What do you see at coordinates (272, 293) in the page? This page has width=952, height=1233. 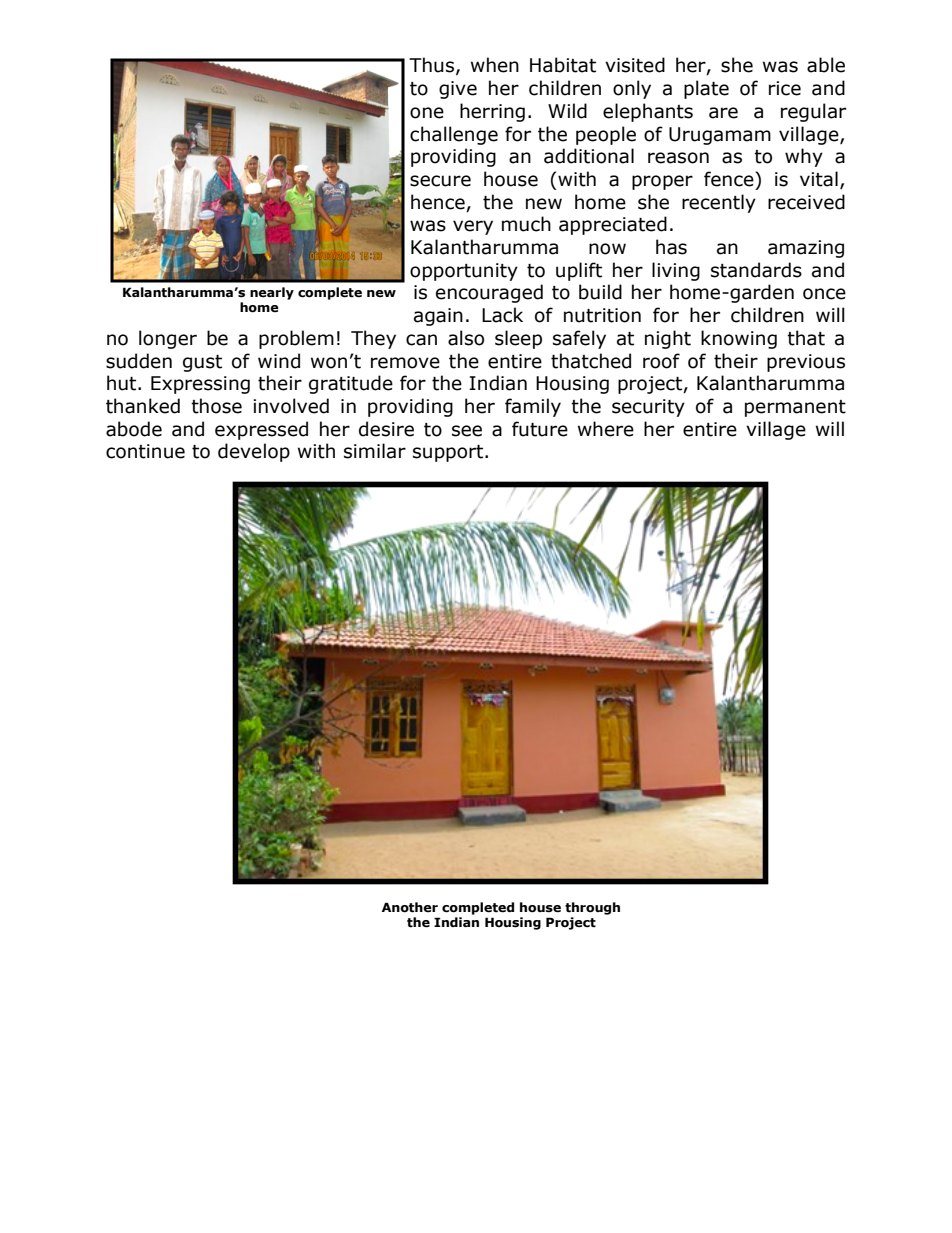 I see `nearly` at bounding box center [272, 293].
